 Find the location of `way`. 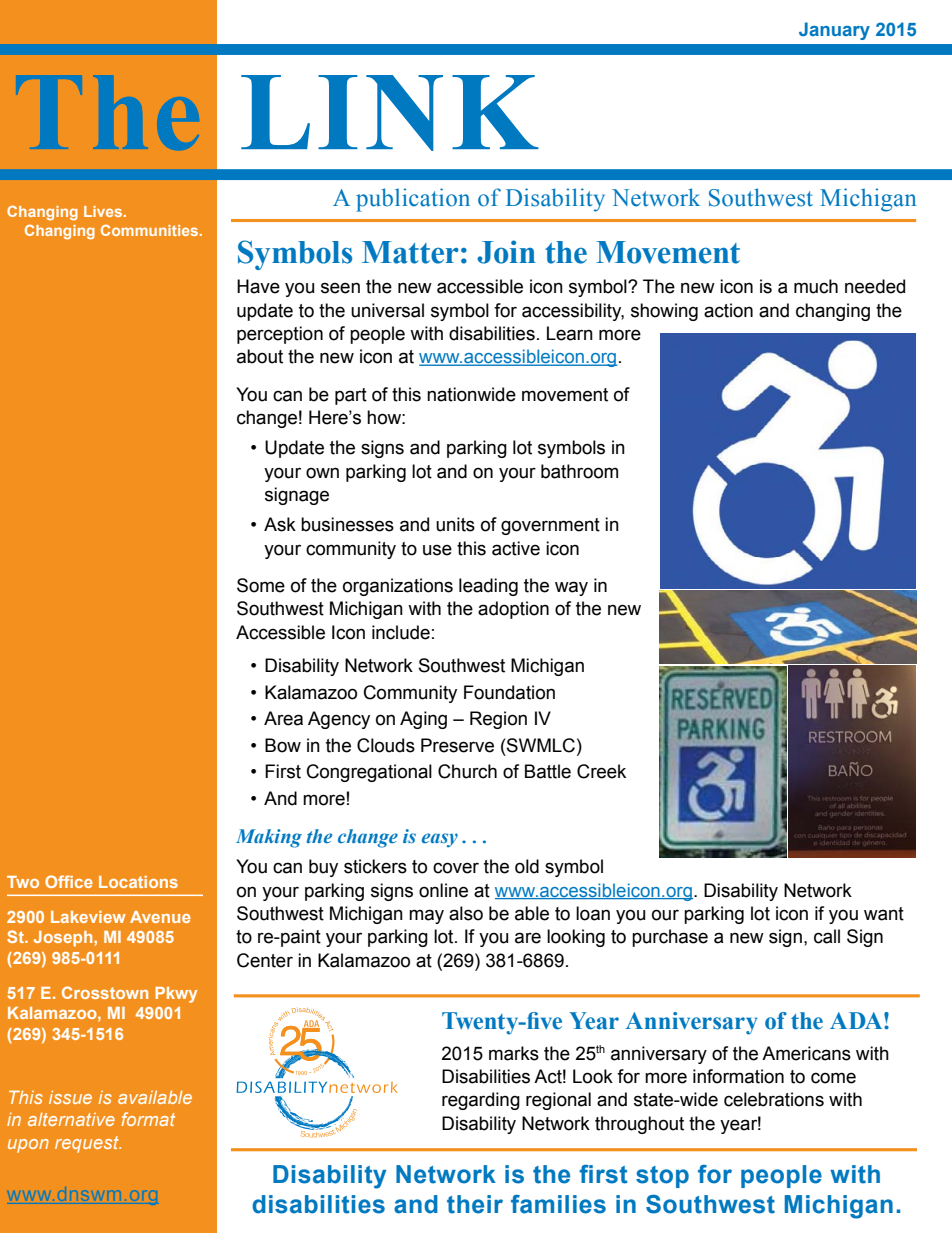

way is located at coordinates (571, 588).
